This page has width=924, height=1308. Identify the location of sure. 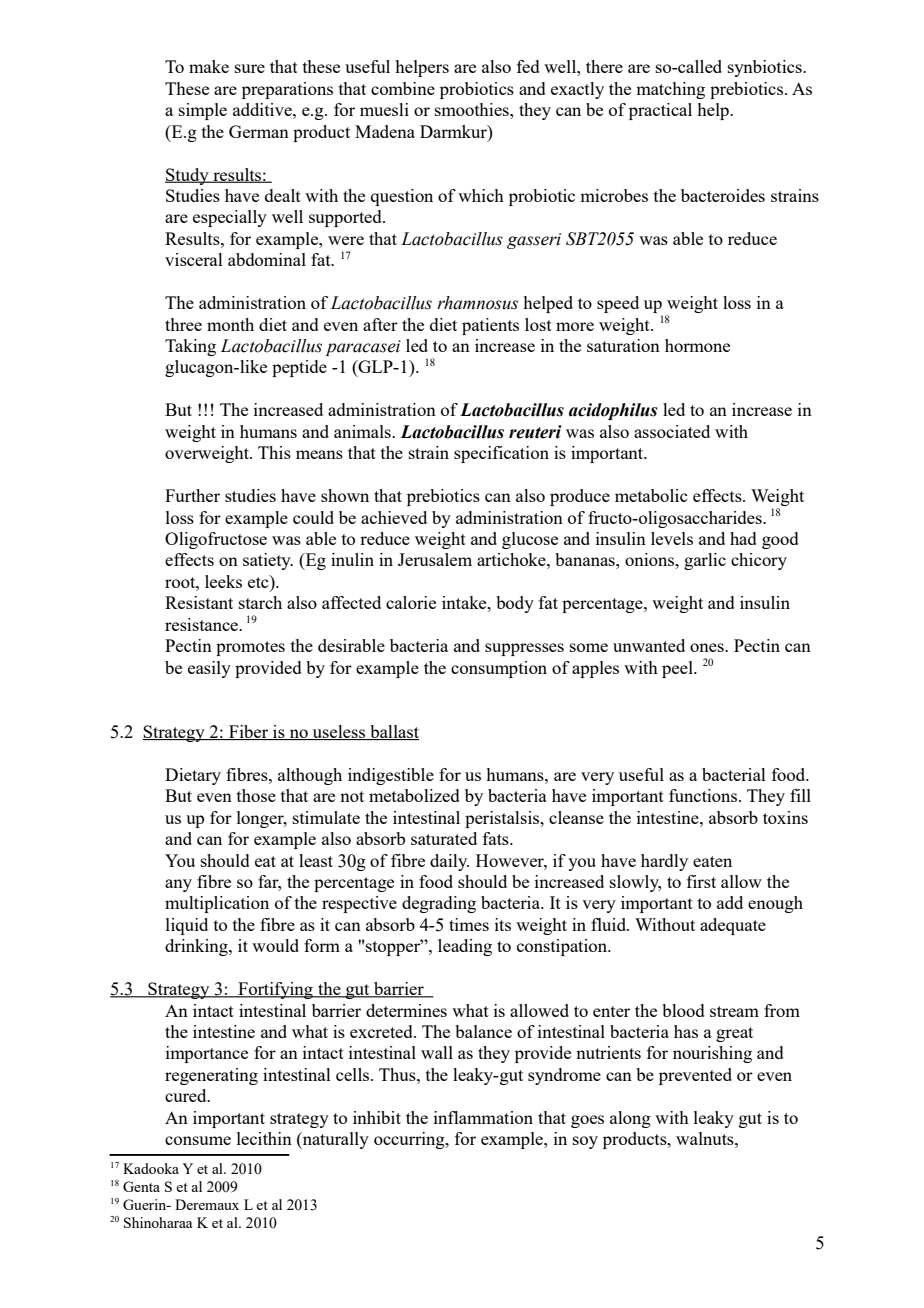
(250, 68).
